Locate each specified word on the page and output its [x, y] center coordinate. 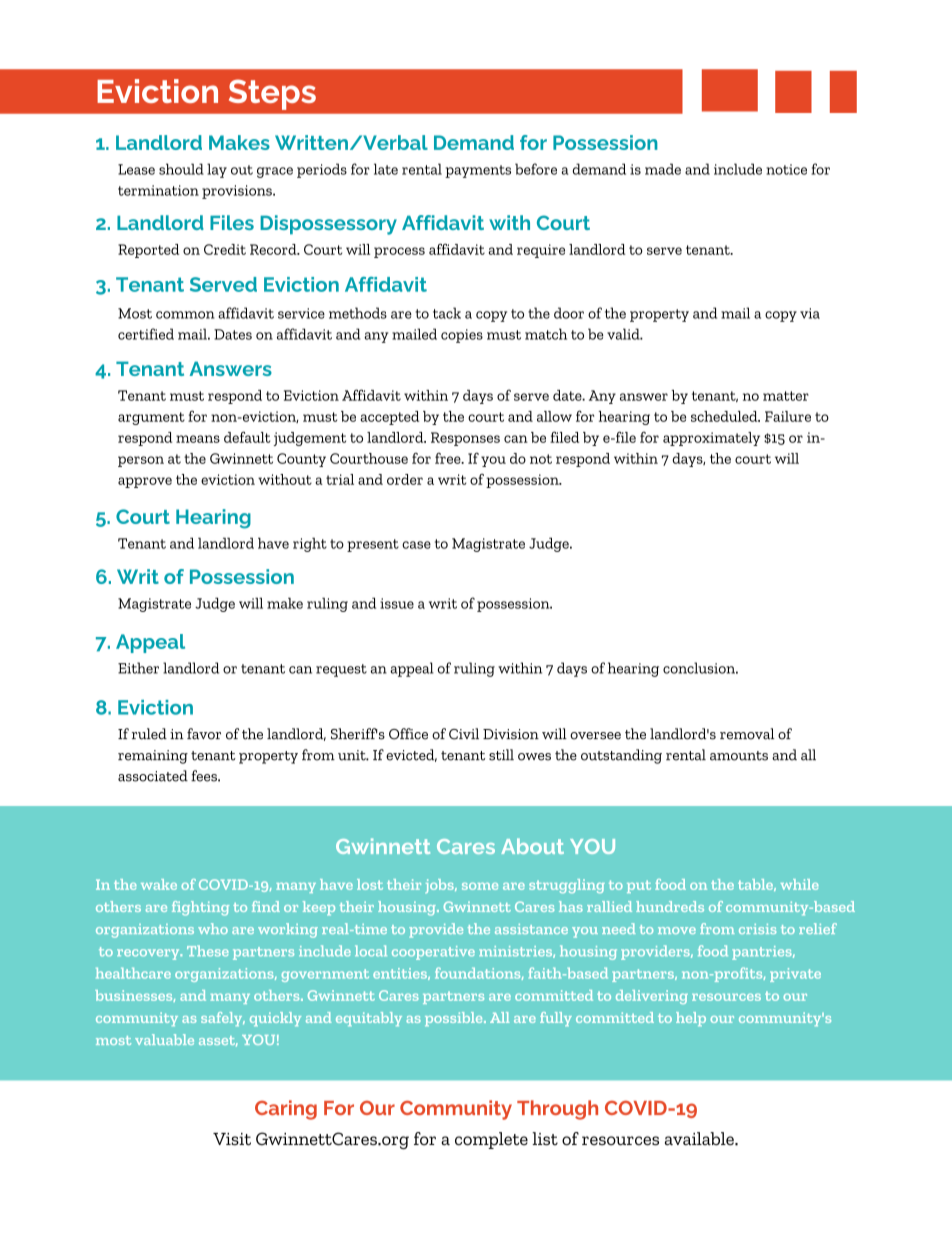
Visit [232, 1139]
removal [747, 734]
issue [397, 603]
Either [138, 668]
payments [478, 171]
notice [786, 169]
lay [217, 170]
